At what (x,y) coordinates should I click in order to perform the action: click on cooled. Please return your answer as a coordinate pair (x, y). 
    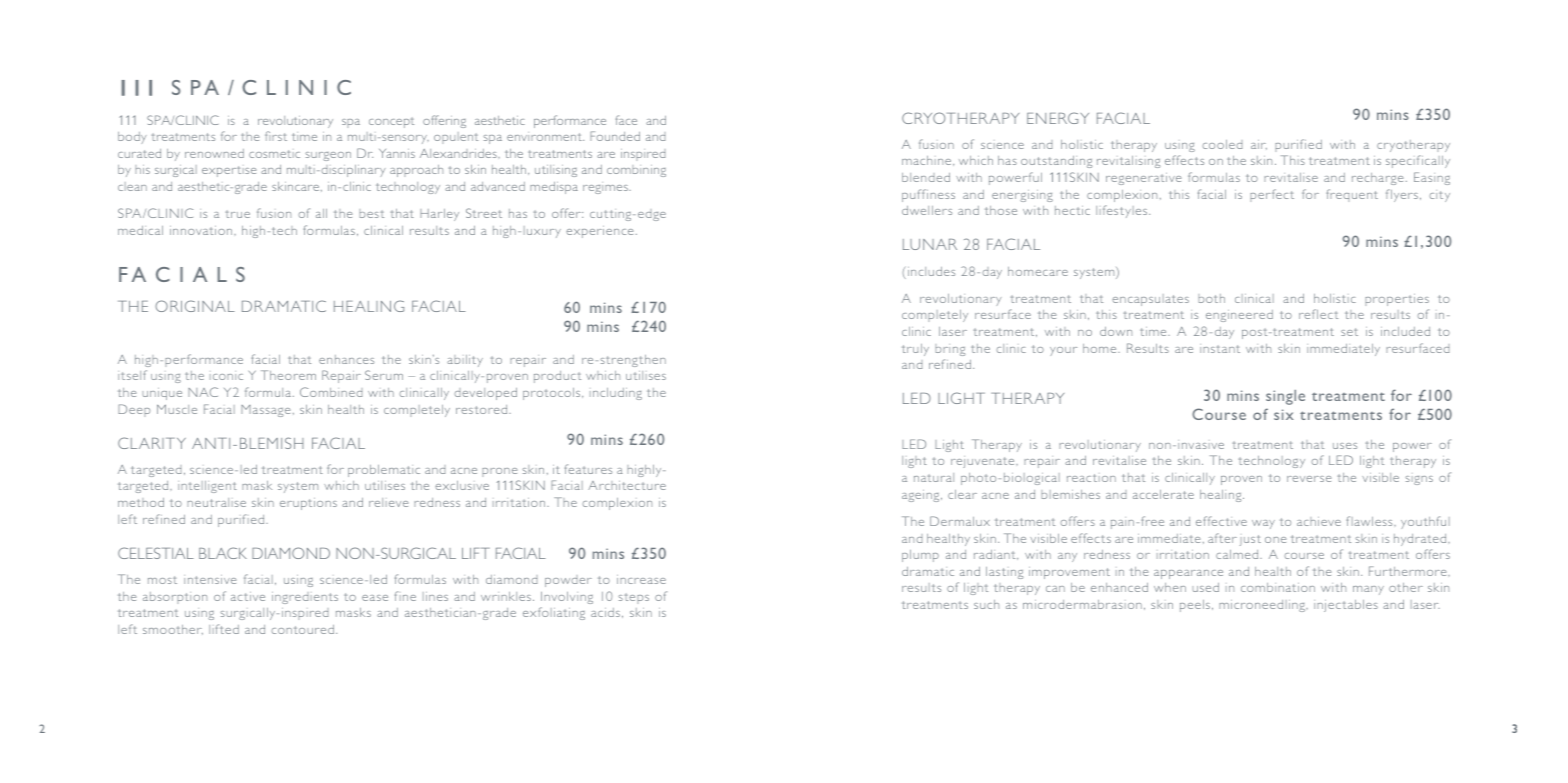
    Looking at the image, I should click on (1223, 144).
